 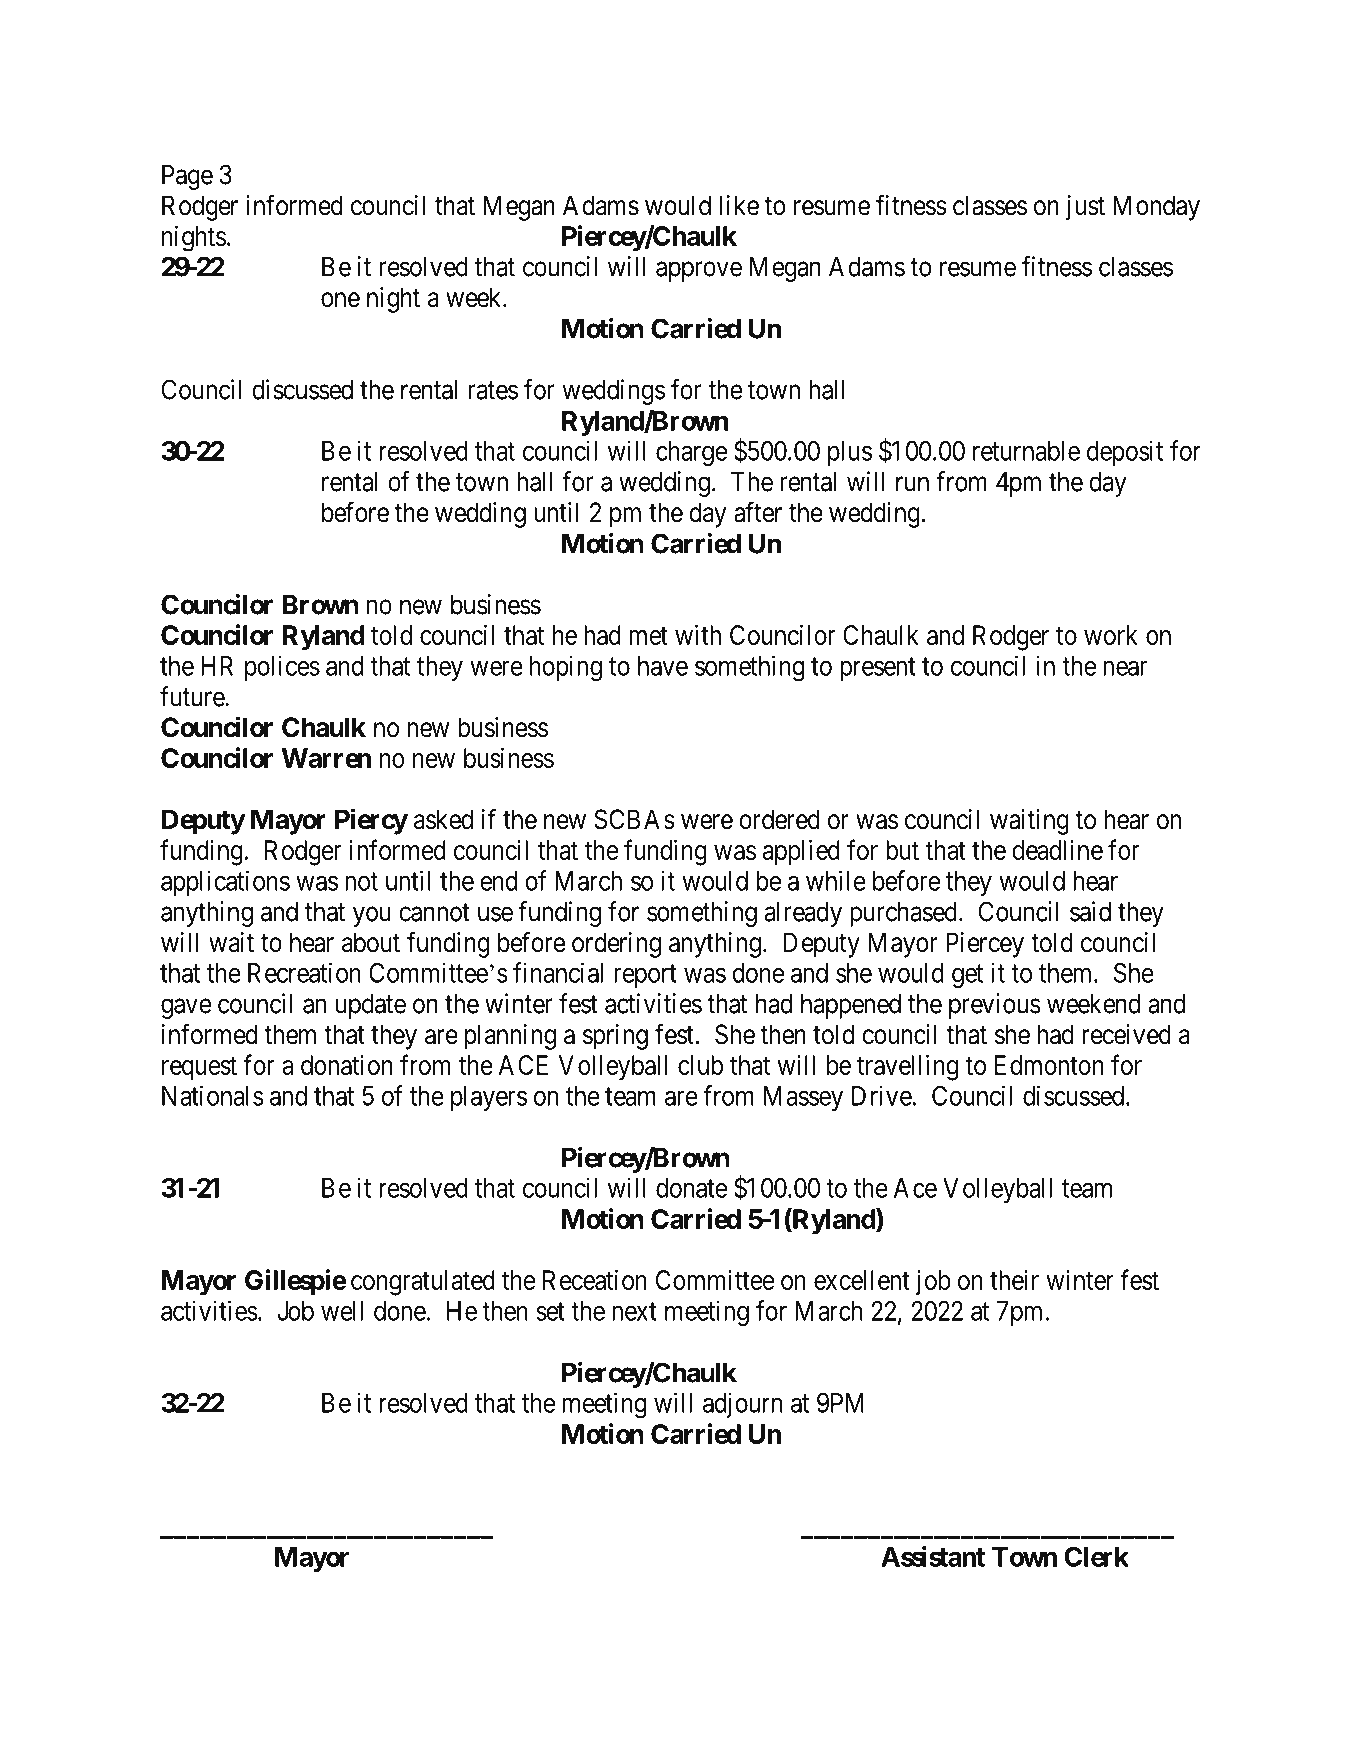 I want to click on deadline, so click(x=1057, y=850).
